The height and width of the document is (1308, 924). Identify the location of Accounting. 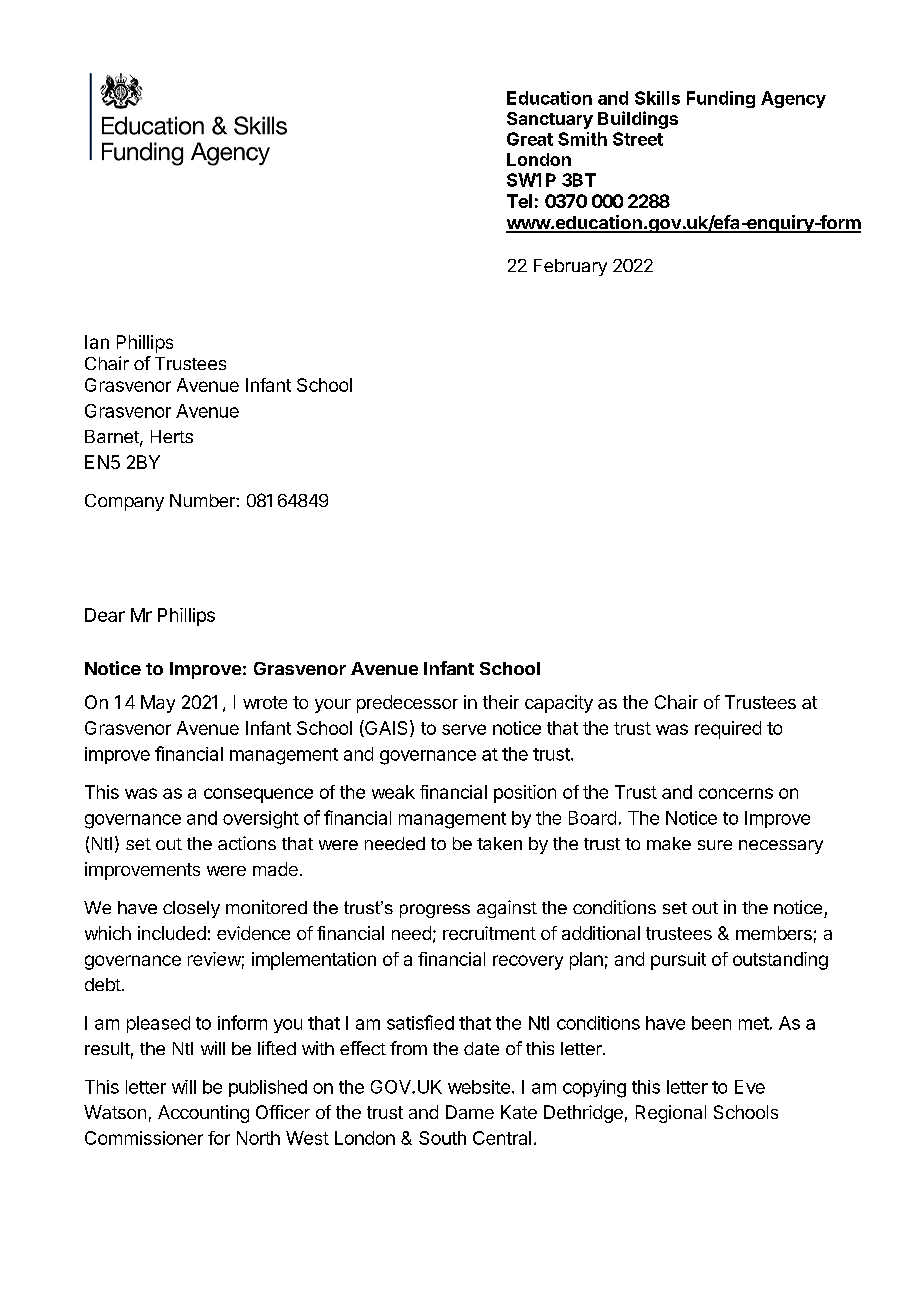
(203, 1114).
